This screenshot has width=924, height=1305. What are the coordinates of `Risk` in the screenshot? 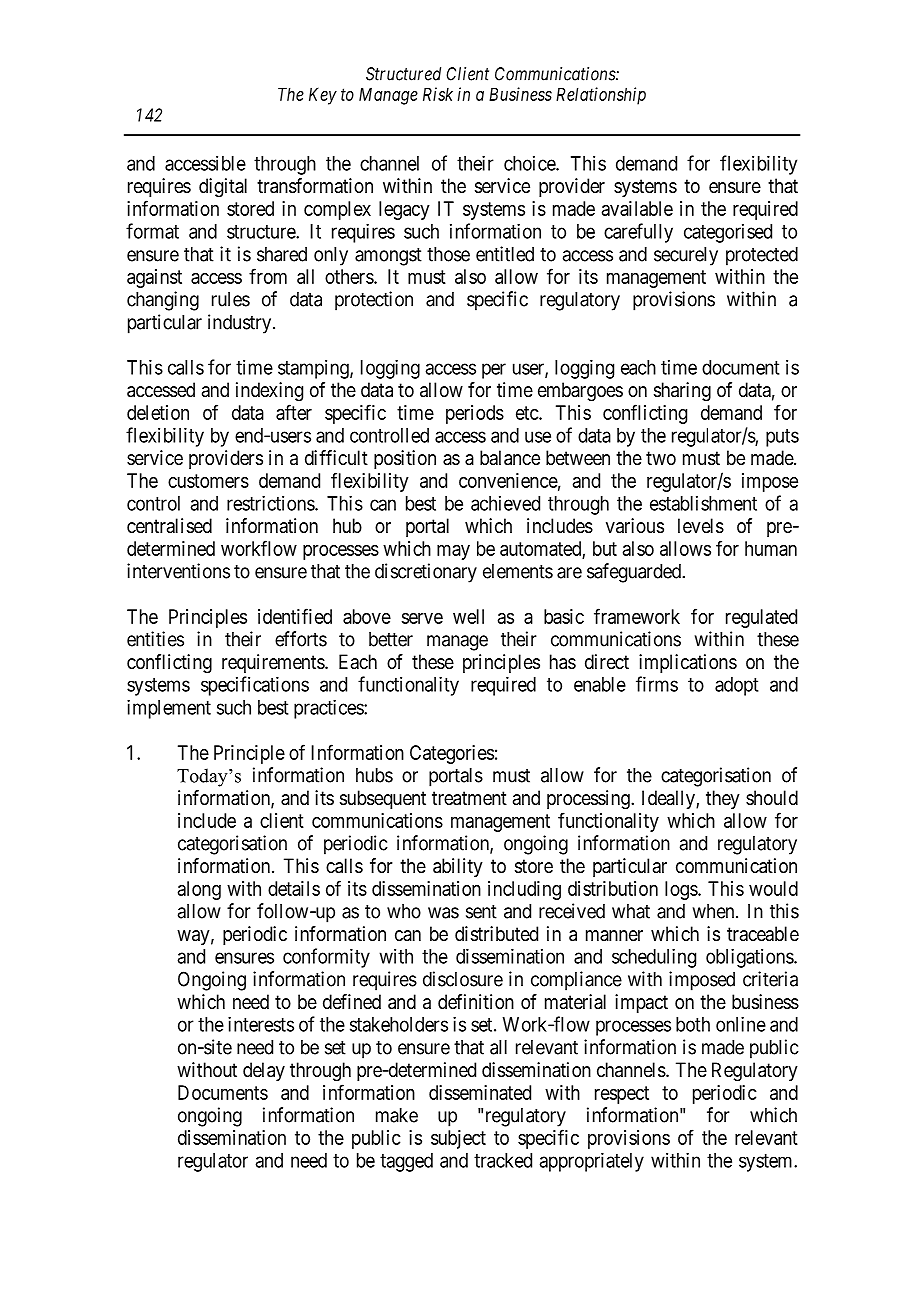 It's located at (438, 94).
